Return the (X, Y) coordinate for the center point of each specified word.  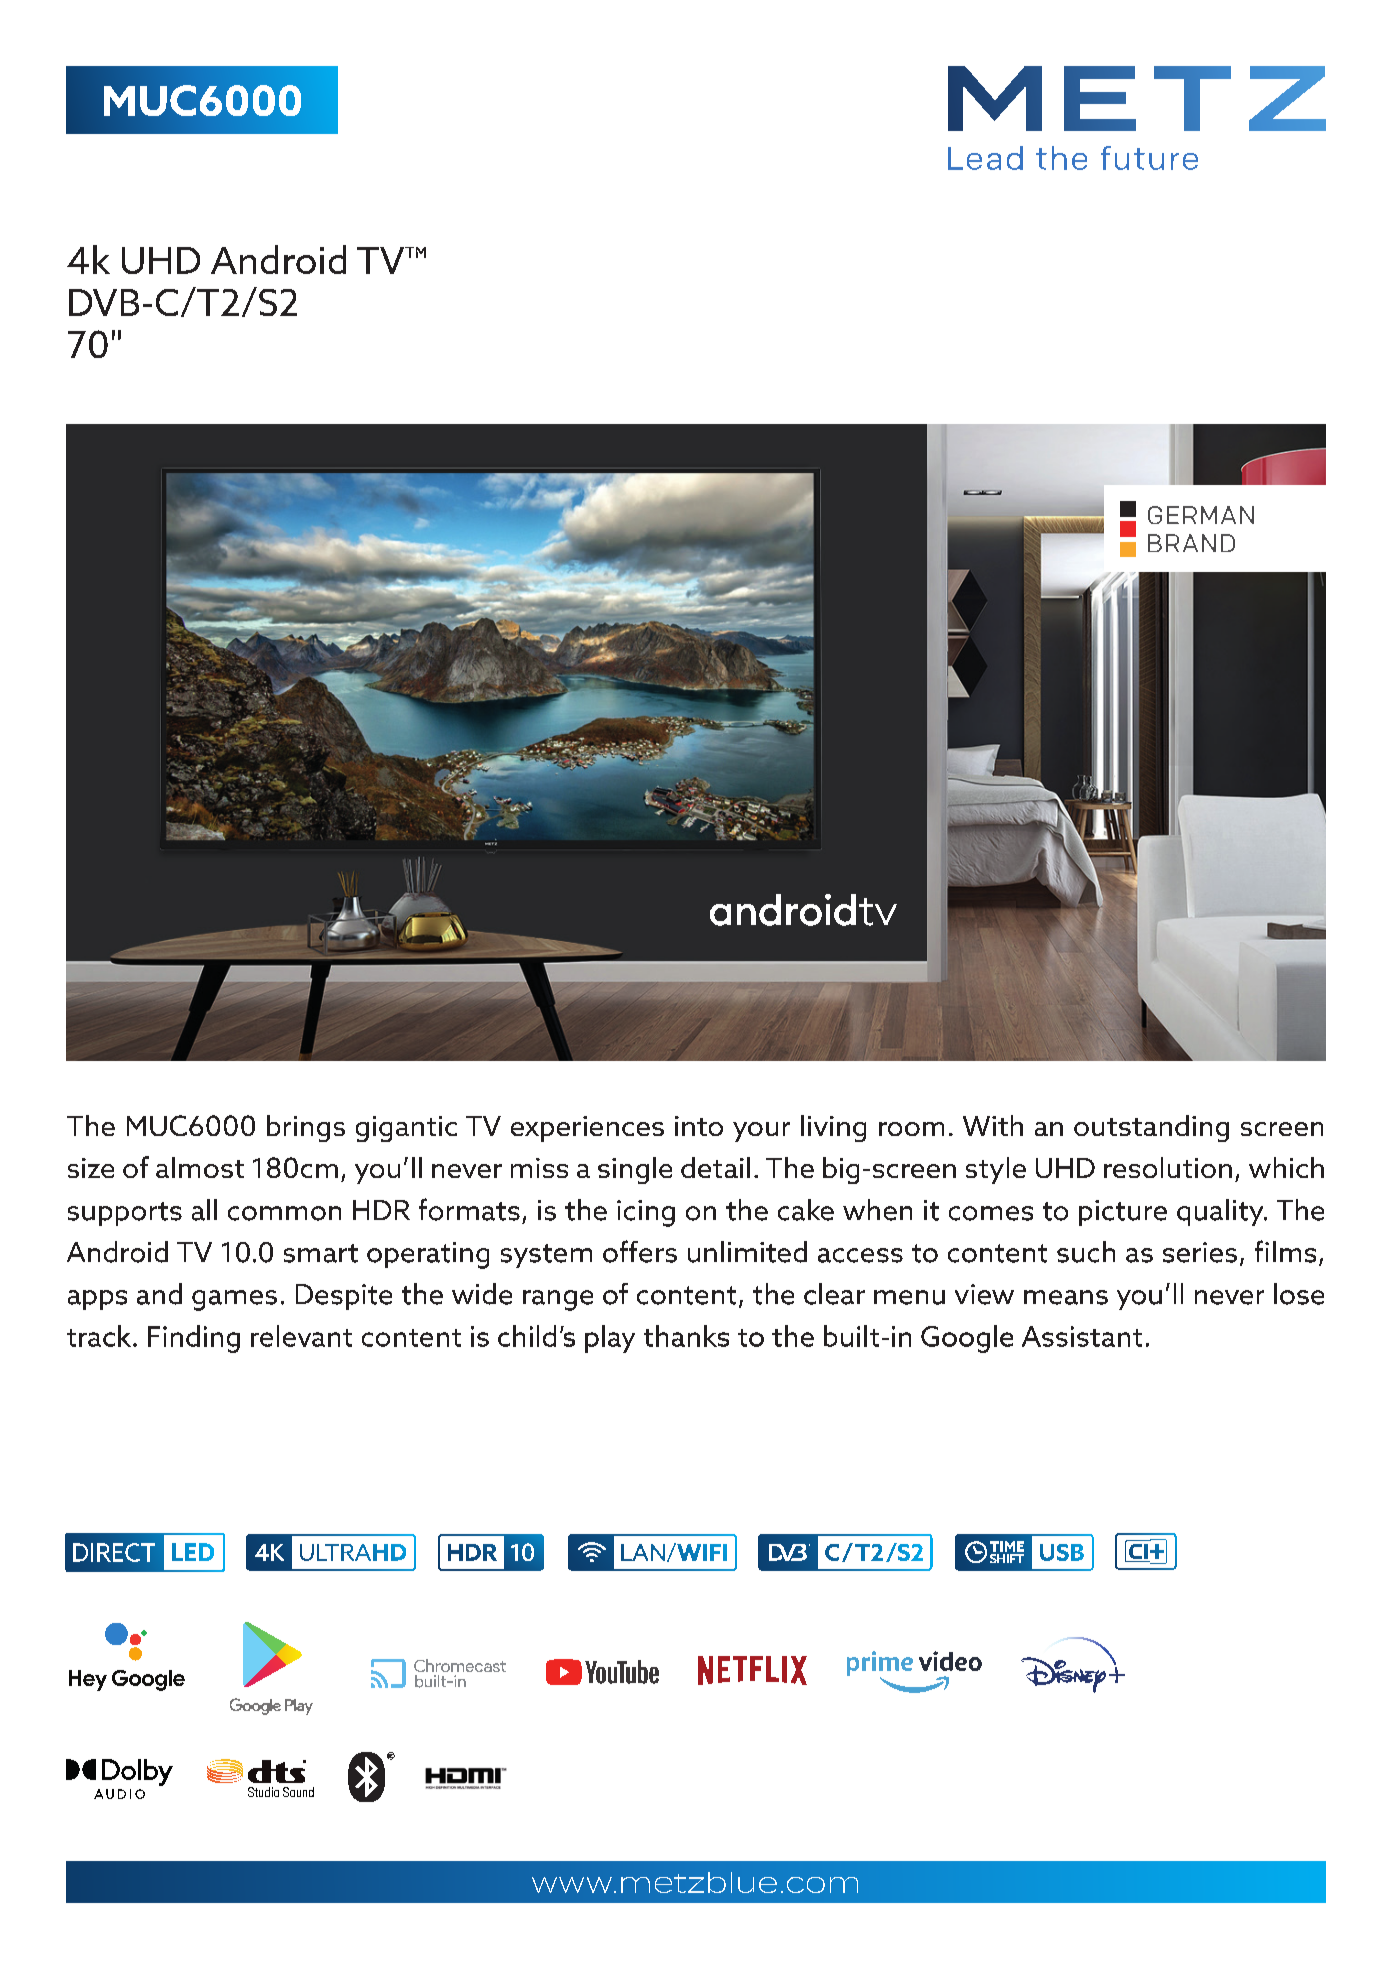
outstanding (1151, 1128)
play (610, 1339)
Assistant (1082, 1336)
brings (306, 1128)
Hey (88, 1680)
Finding (194, 1339)
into (699, 1126)
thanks (686, 1336)
